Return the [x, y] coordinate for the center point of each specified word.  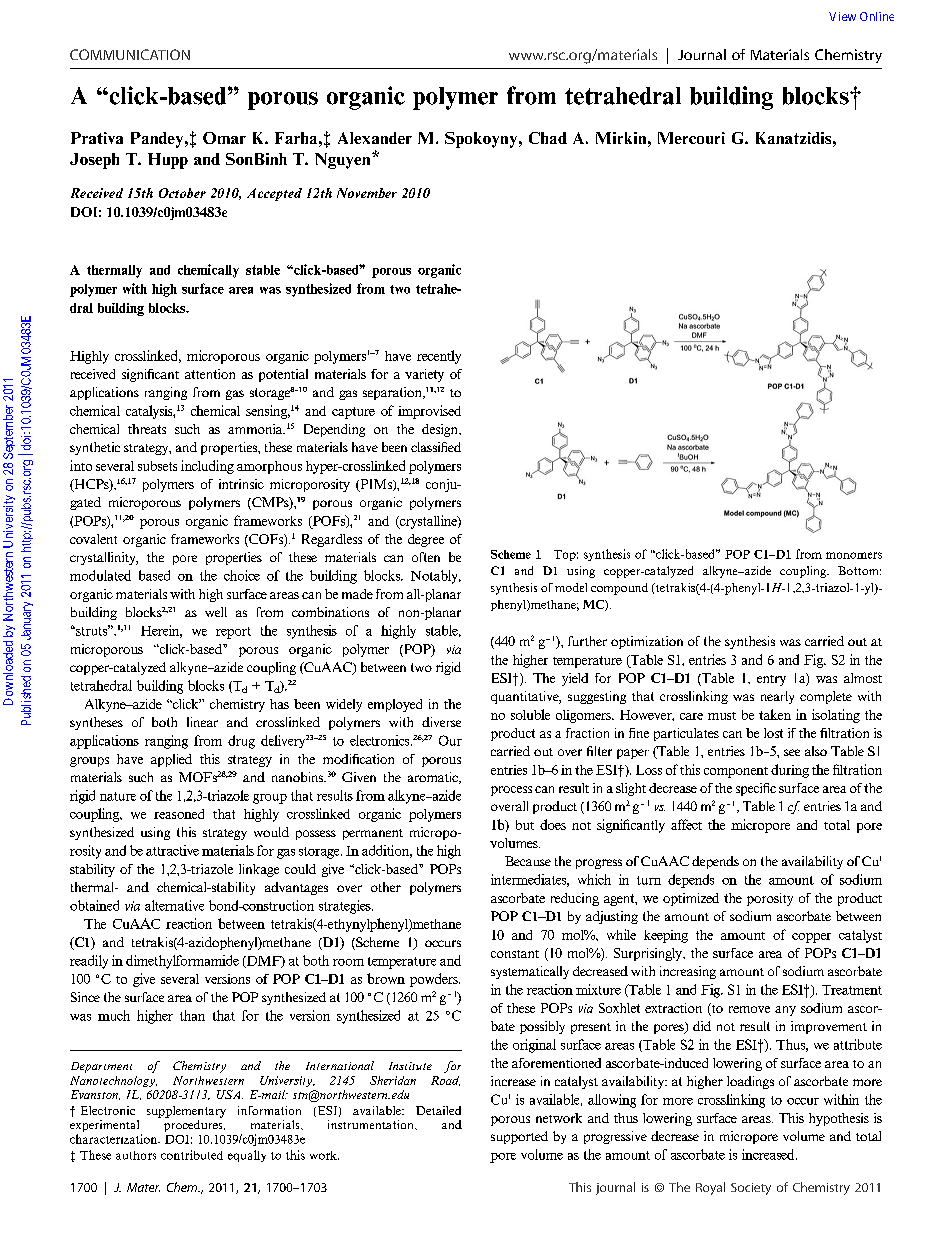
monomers [854, 555]
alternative [174, 905]
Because [528, 861]
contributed [192, 1155]
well [216, 612]
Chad [548, 138]
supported [519, 1137]
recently [439, 357]
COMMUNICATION [130, 54]
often [426, 557]
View [842, 16]
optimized [691, 899]
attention [210, 374]
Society [751, 1189]
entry [771, 680]
